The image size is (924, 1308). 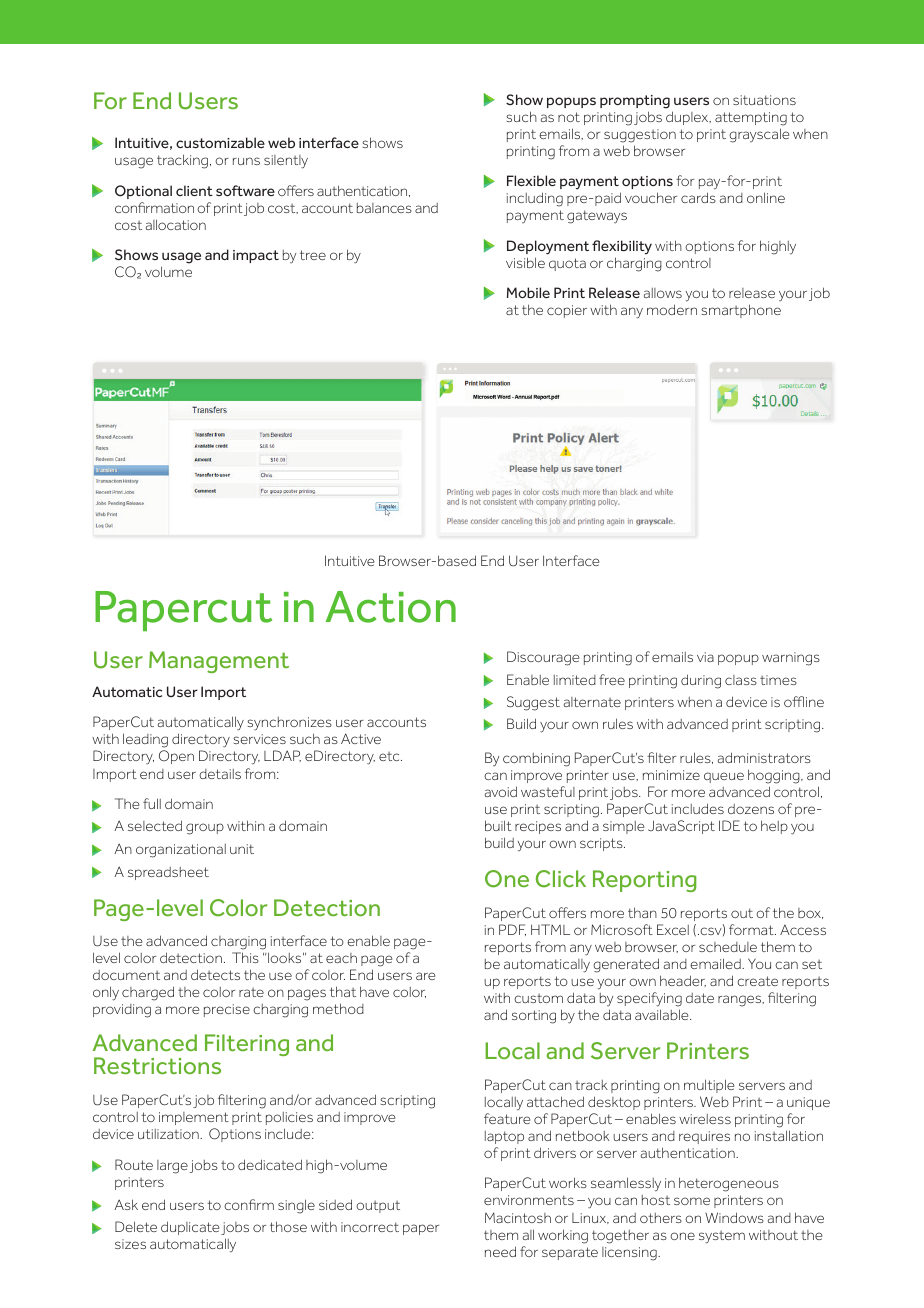 What do you see at coordinates (531, 180) in the screenshot?
I see `Flexible` at bounding box center [531, 180].
